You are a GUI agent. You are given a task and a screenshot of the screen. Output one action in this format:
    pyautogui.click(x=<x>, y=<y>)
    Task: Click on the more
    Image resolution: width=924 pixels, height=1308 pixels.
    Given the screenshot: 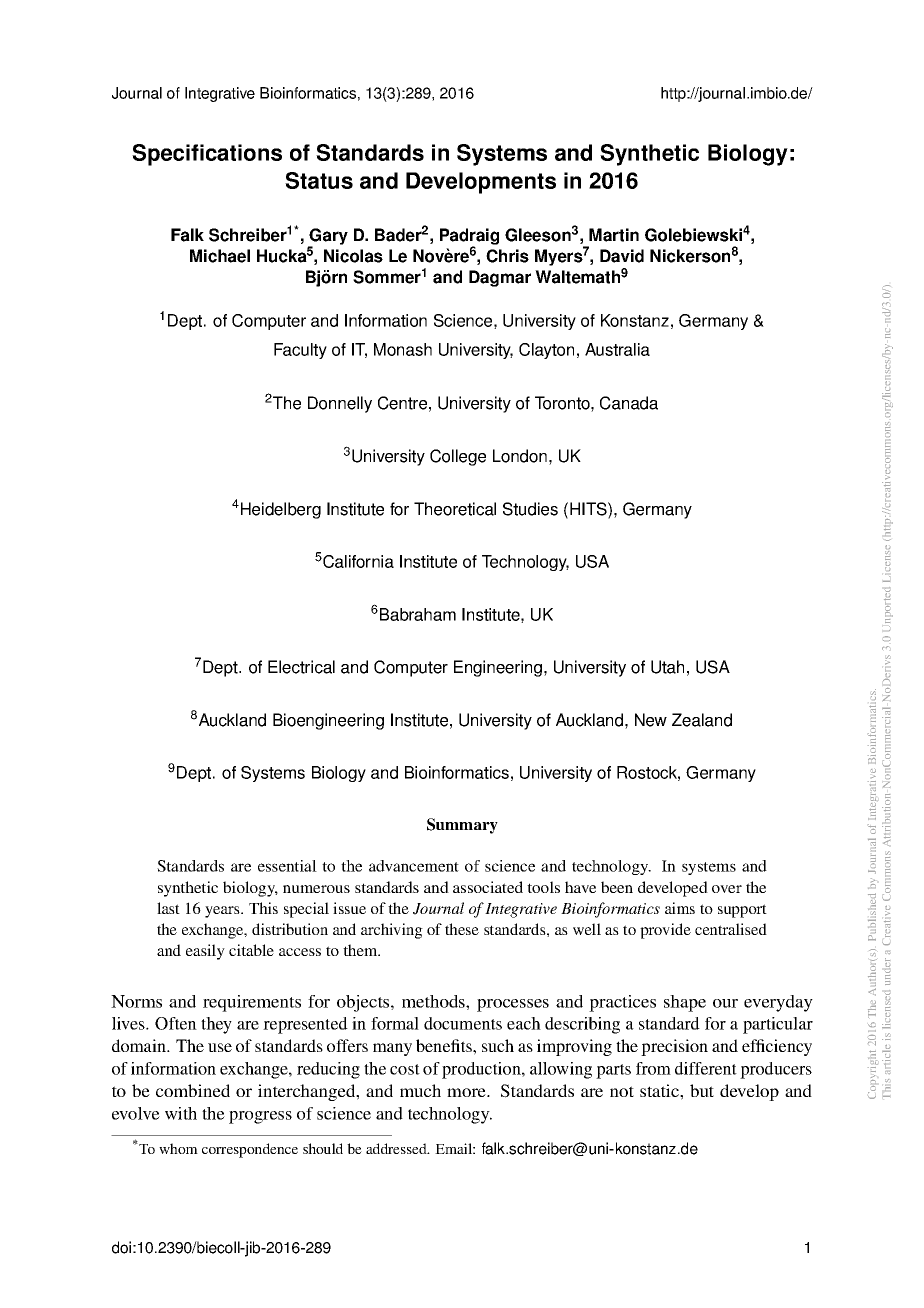 What is the action you would take?
    pyautogui.click(x=467, y=1092)
